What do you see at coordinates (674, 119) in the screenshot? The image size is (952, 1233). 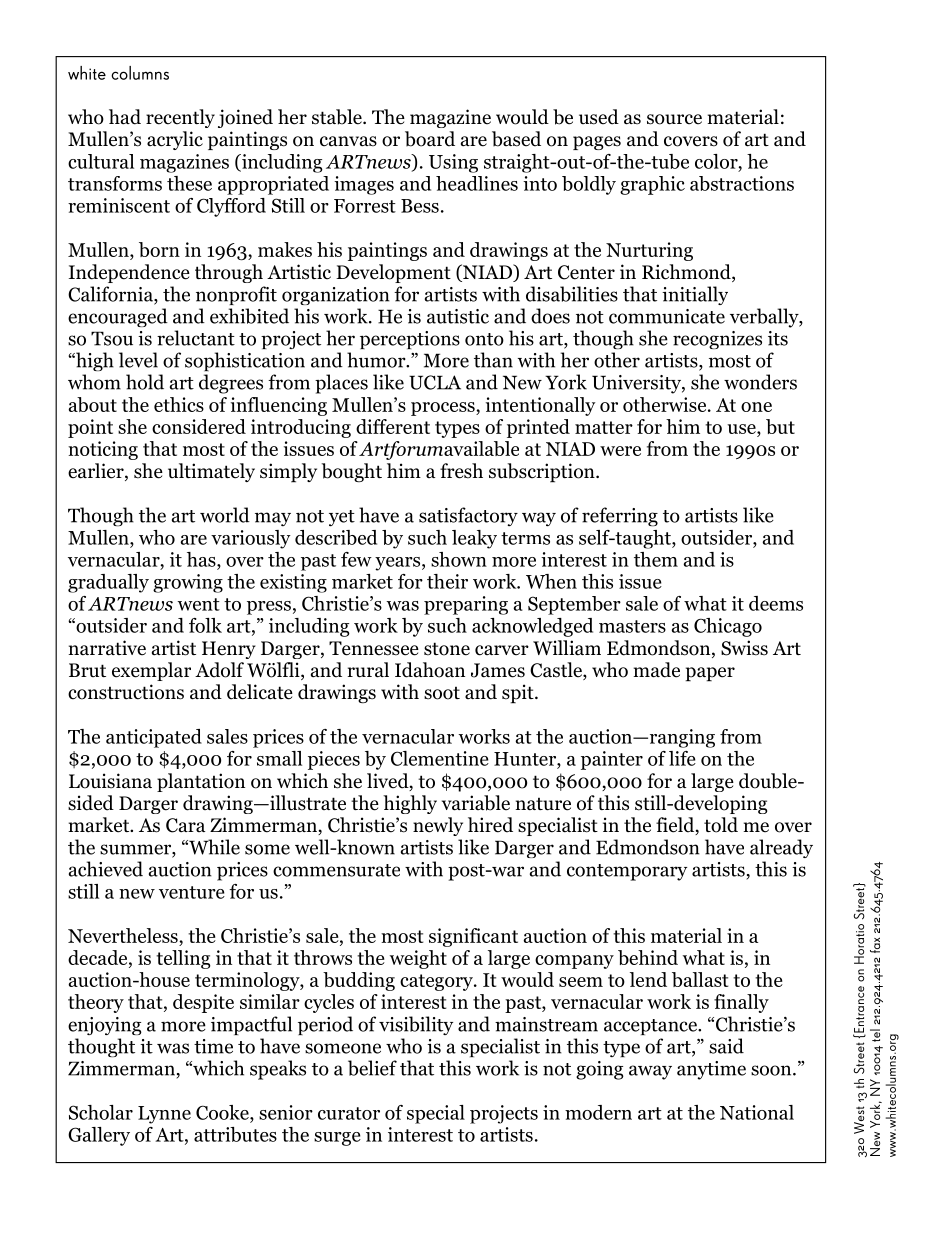 I see `source` at bounding box center [674, 119].
